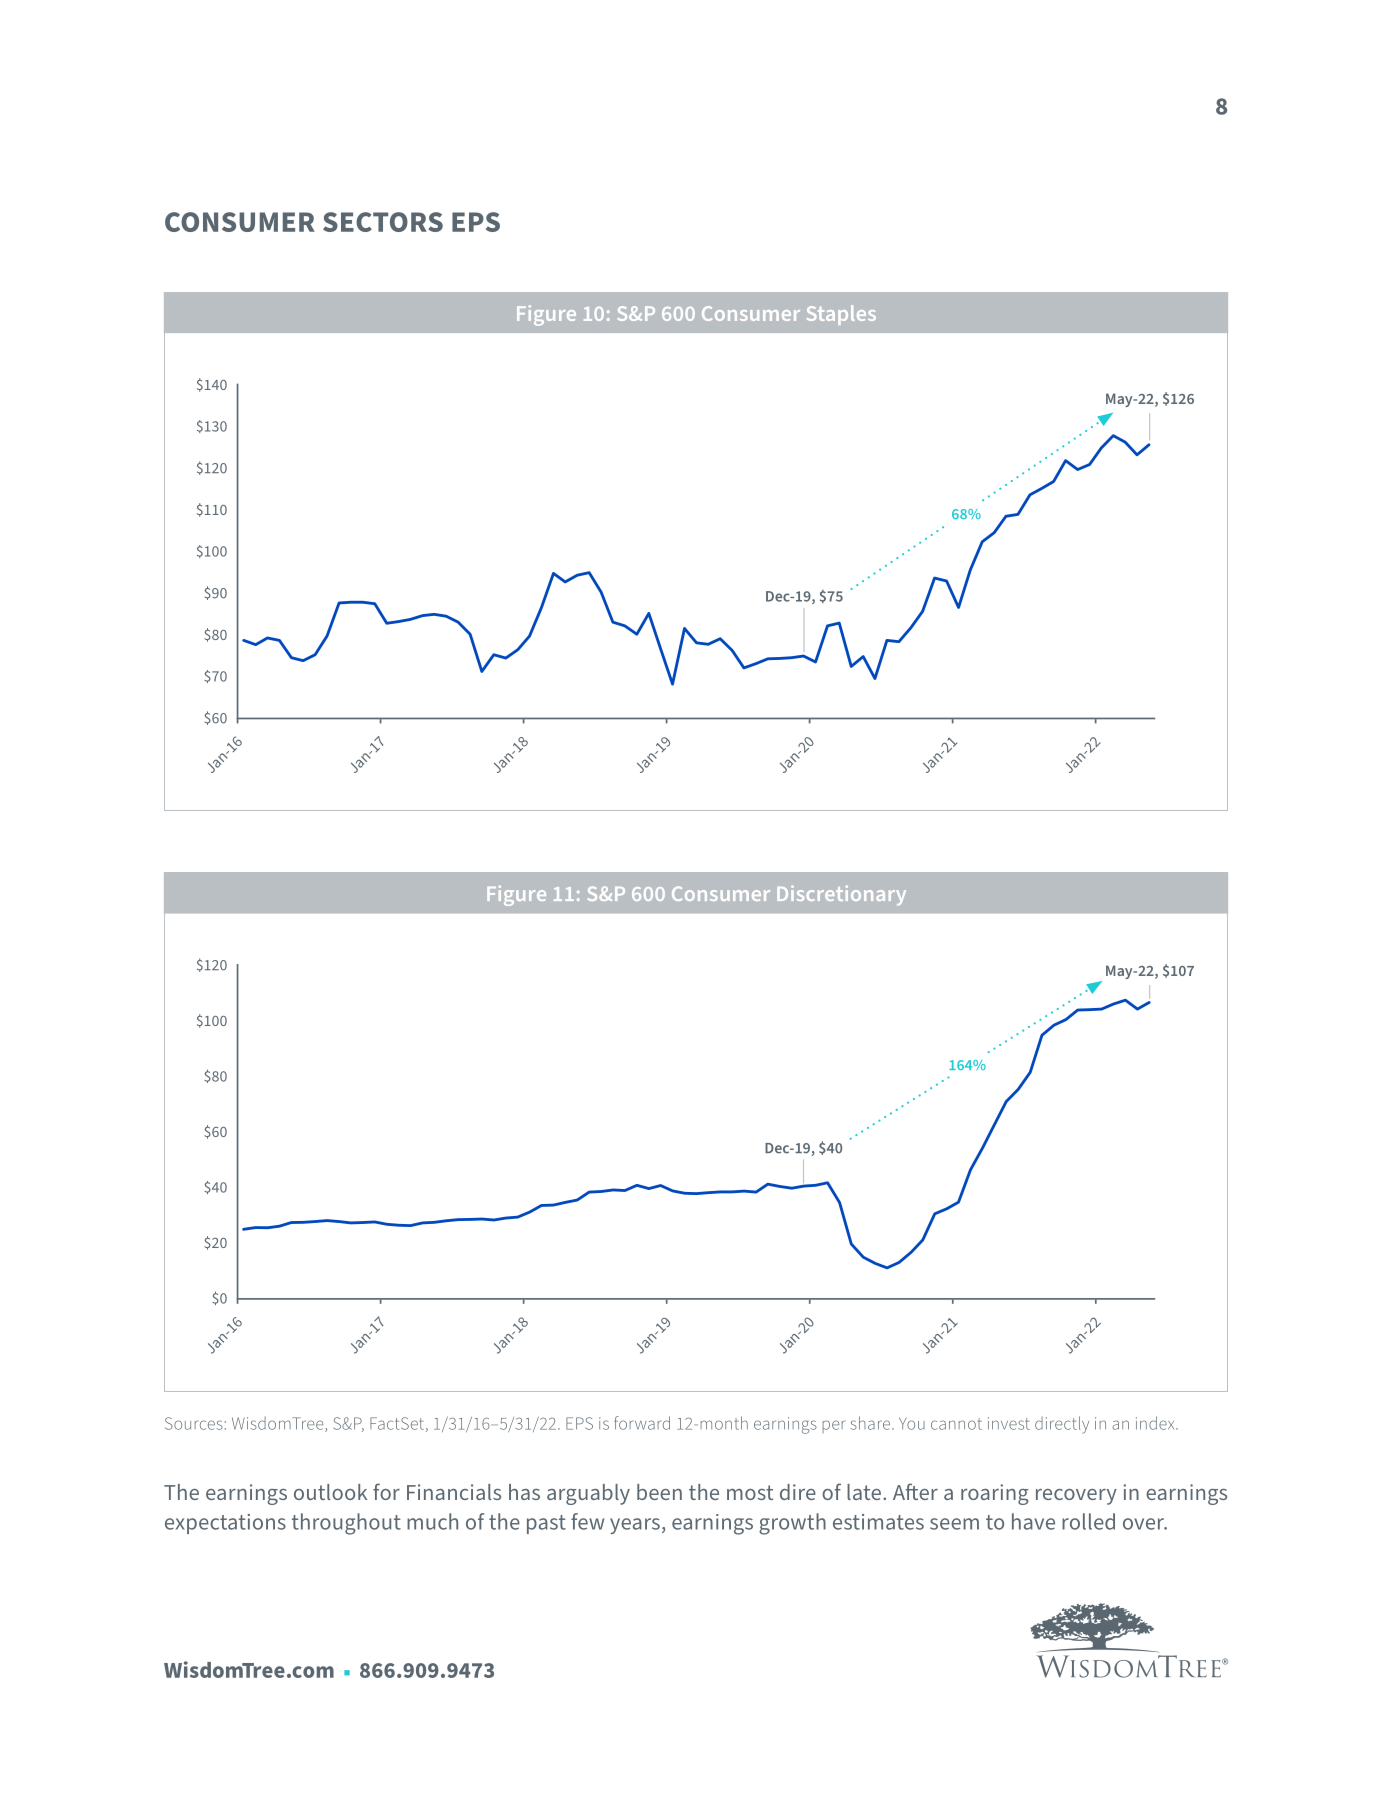 This screenshot has height=1801, width=1392. I want to click on Sources, so click(194, 1423).
